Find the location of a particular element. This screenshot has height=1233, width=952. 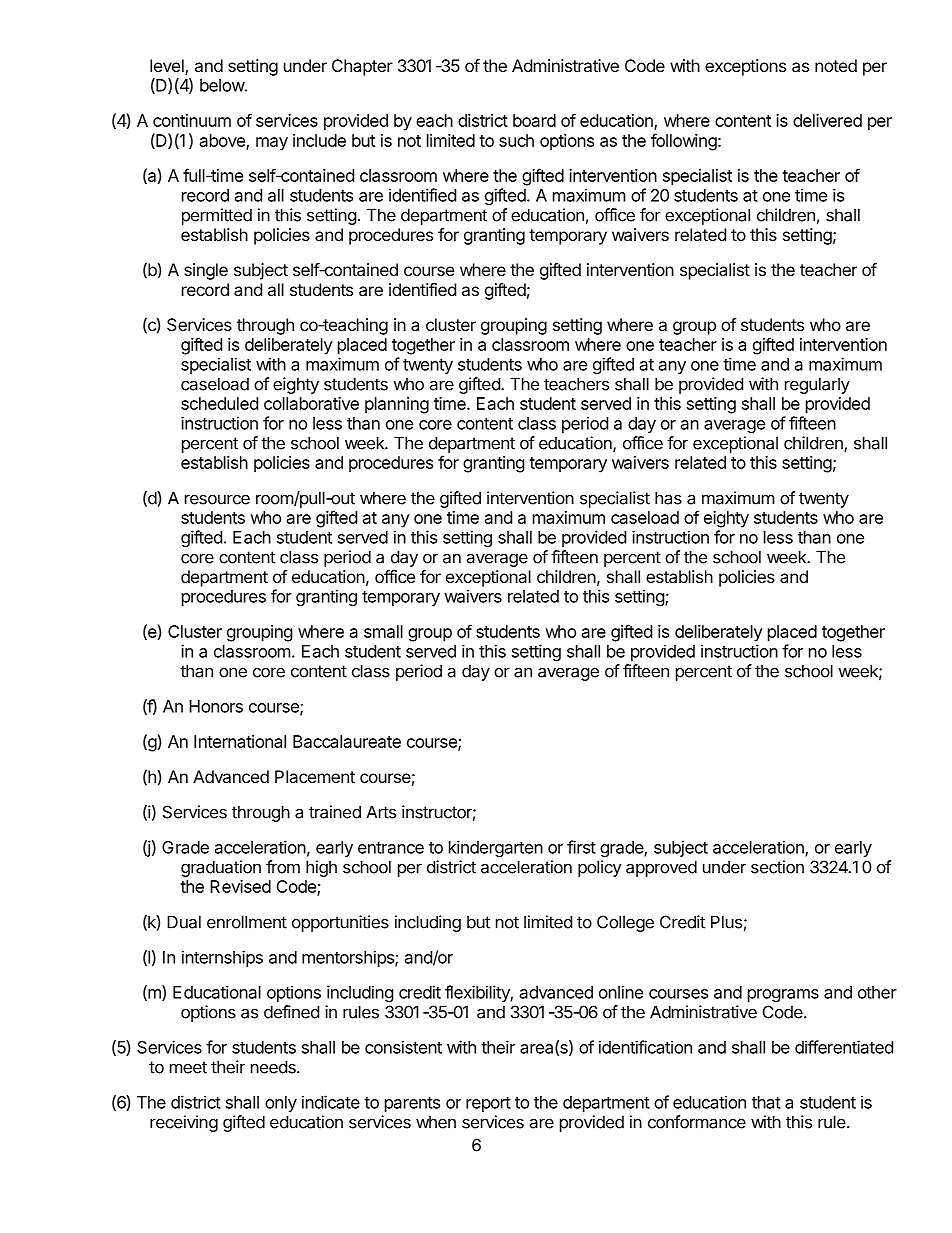

delivered is located at coordinates (827, 120).
